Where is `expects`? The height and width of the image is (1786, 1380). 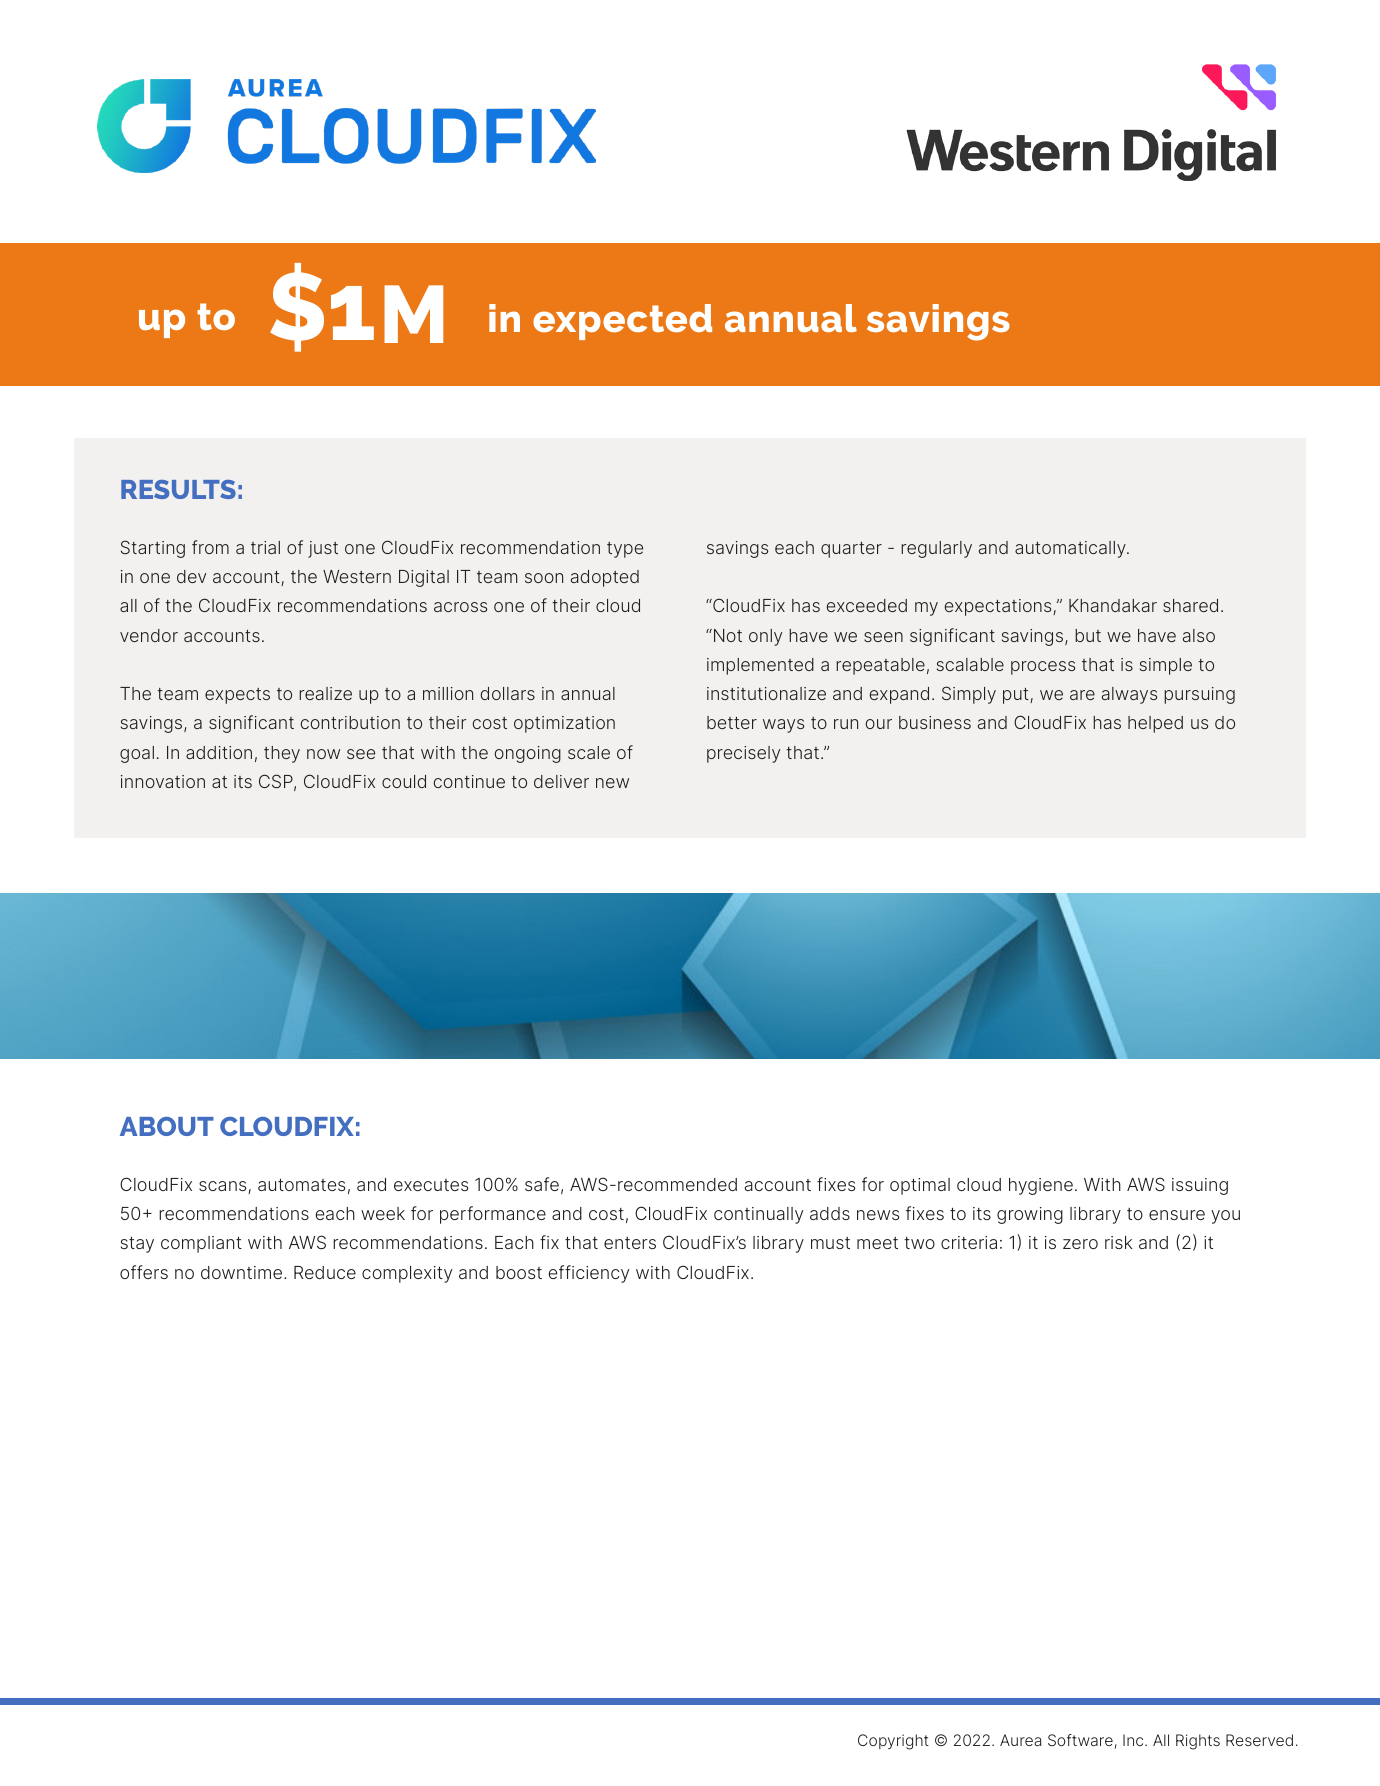
expects is located at coordinates (237, 696).
